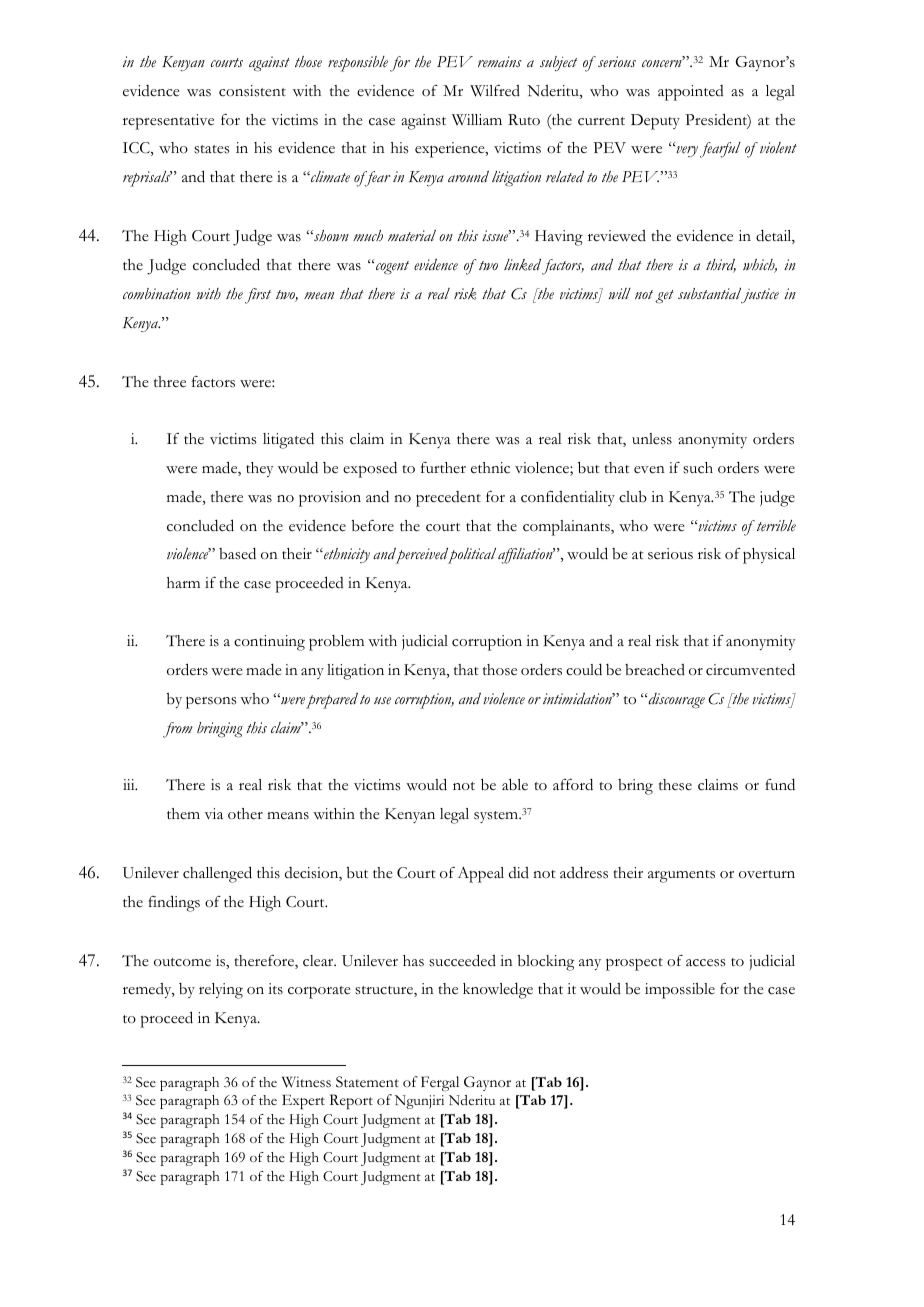 This page has height=1307, width=924. What do you see at coordinates (675, 785) in the page?
I see `these` at bounding box center [675, 785].
